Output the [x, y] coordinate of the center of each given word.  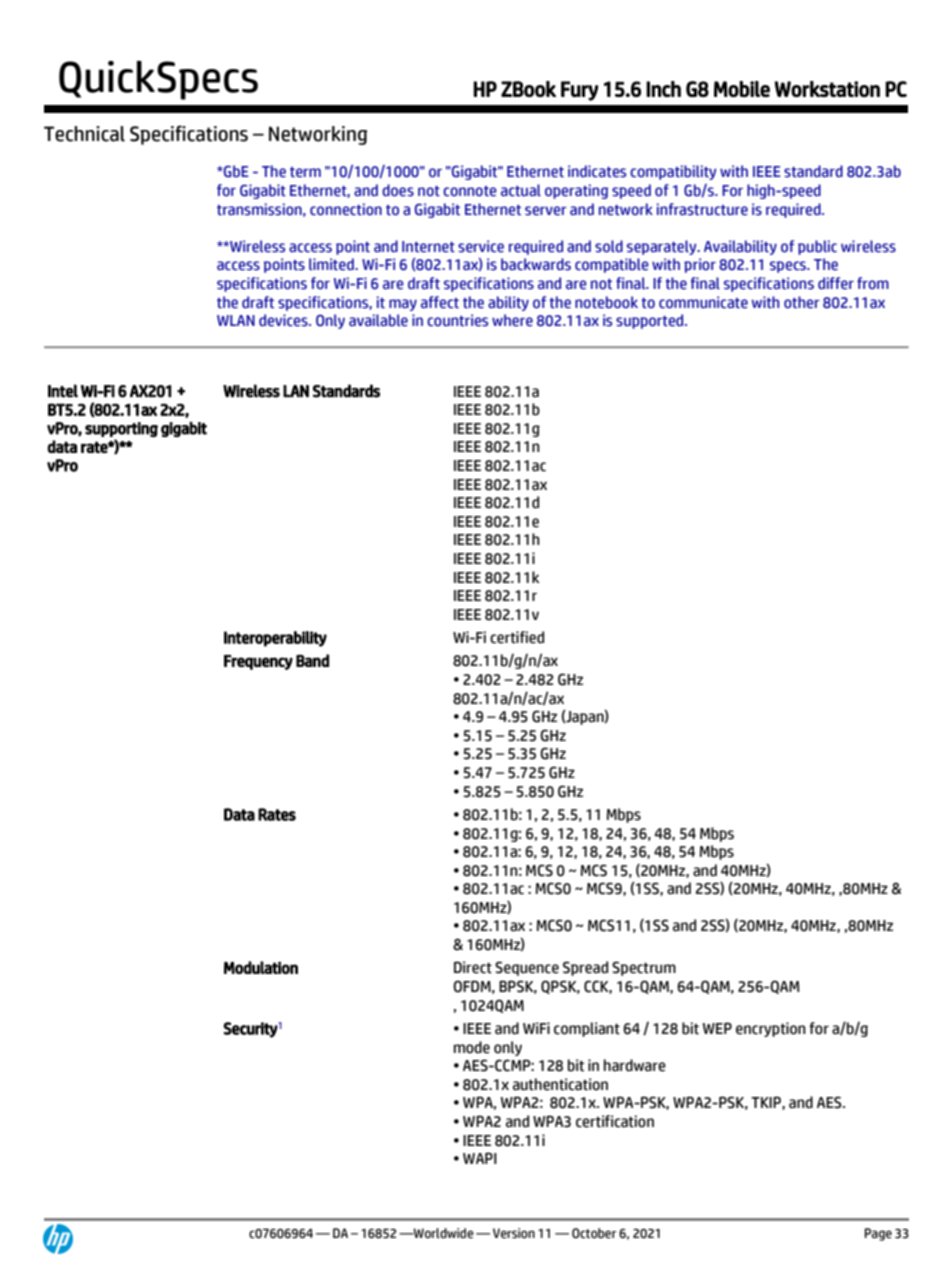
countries [457, 320]
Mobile [742, 89]
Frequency [258, 662]
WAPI [480, 1158]
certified [517, 637]
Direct [473, 967]
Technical [84, 134]
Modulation [261, 967]
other [802, 302]
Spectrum [644, 968]
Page [878, 1234]
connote [470, 191]
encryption [771, 1029]
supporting [121, 429]
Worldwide [443, 1233]
